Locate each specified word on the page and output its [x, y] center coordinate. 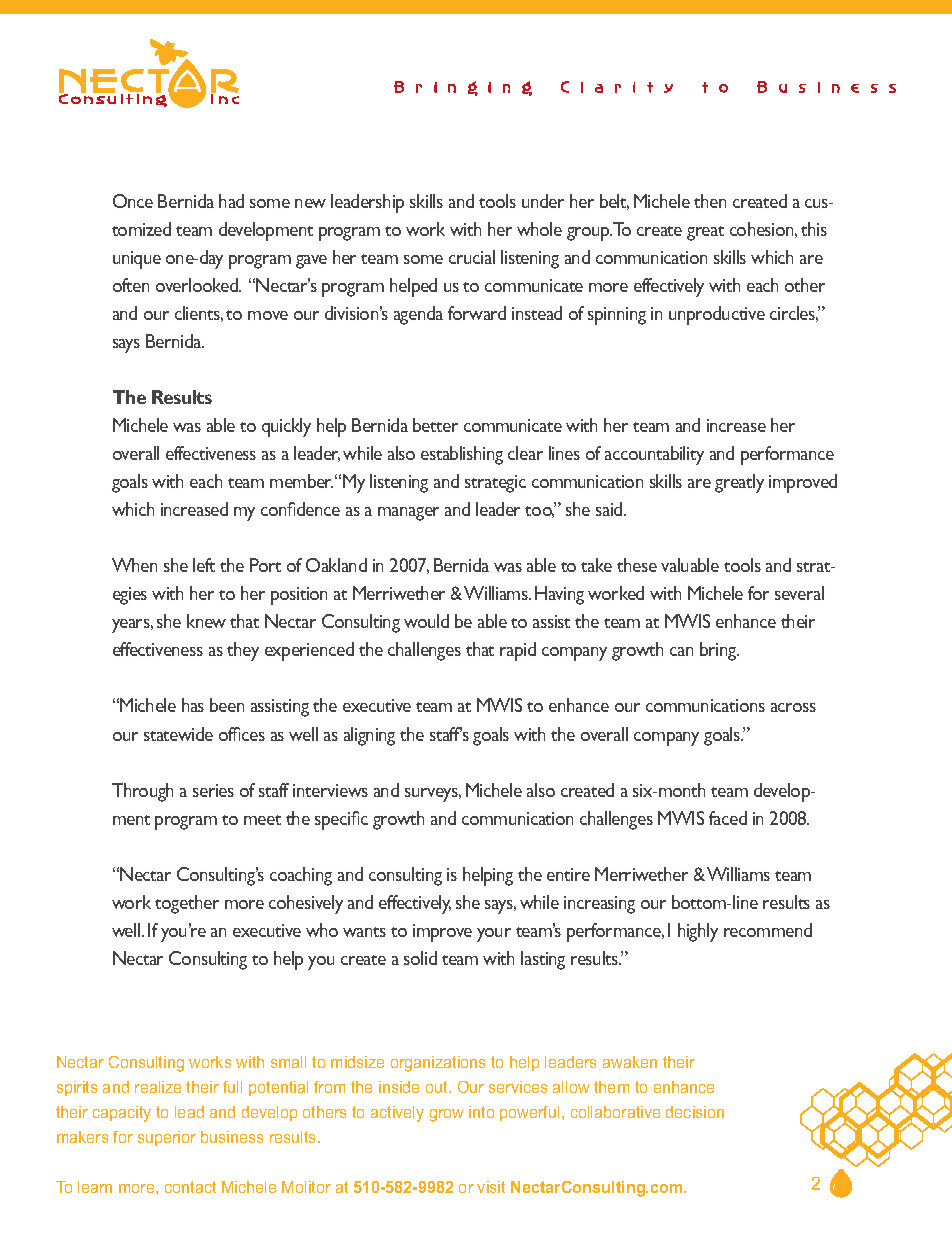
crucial [472, 257]
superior [167, 1138]
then [710, 201]
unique [137, 260]
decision [695, 1112]
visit [491, 1187]
